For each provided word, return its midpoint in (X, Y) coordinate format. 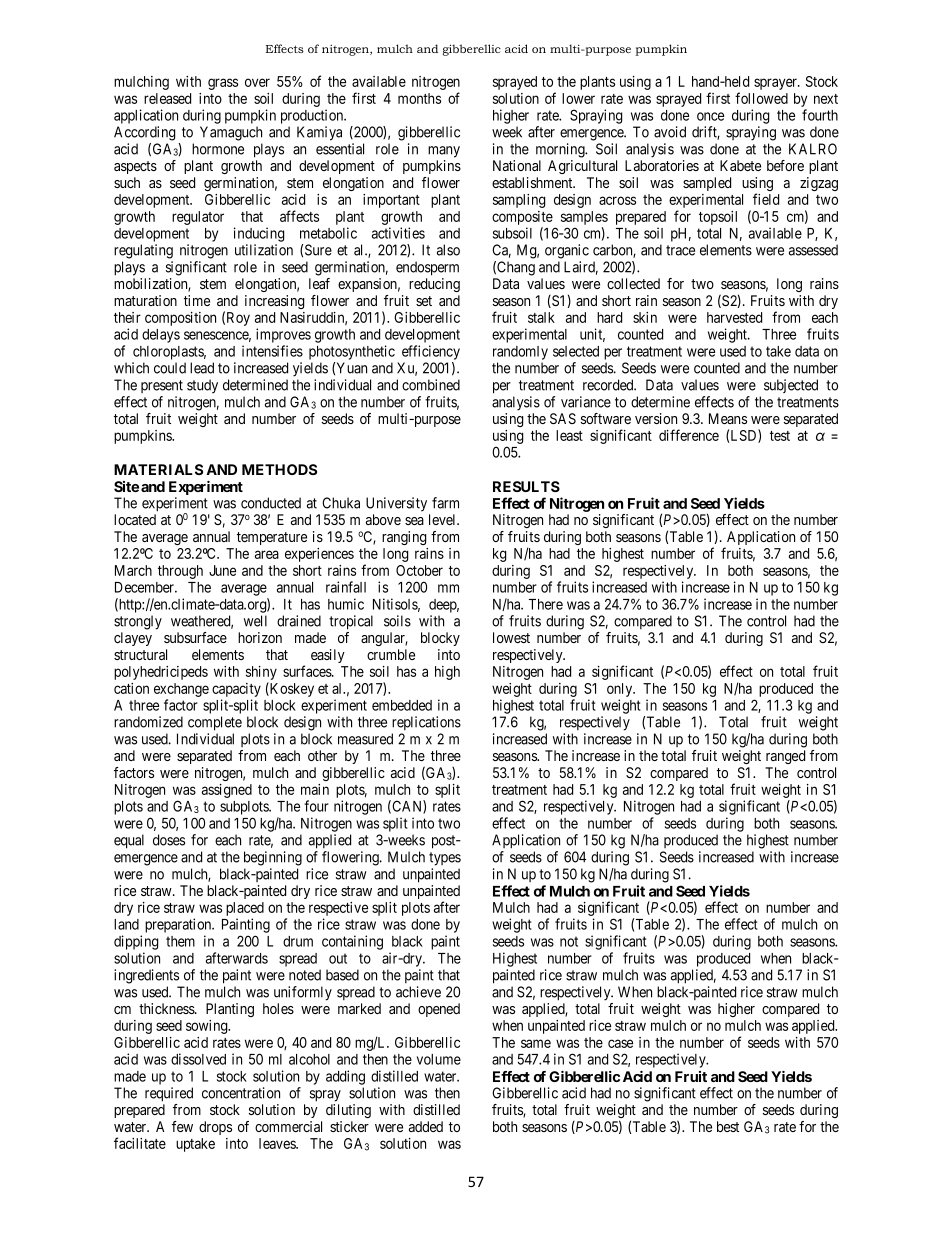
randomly (520, 353)
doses (169, 840)
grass (223, 84)
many (444, 152)
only (621, 690)
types (445, 859)
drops (215, 1128)
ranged (785, 757)
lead (202, 368)
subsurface (195, 637)
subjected (791, 386)
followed (761, 98)
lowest (511, 637)
